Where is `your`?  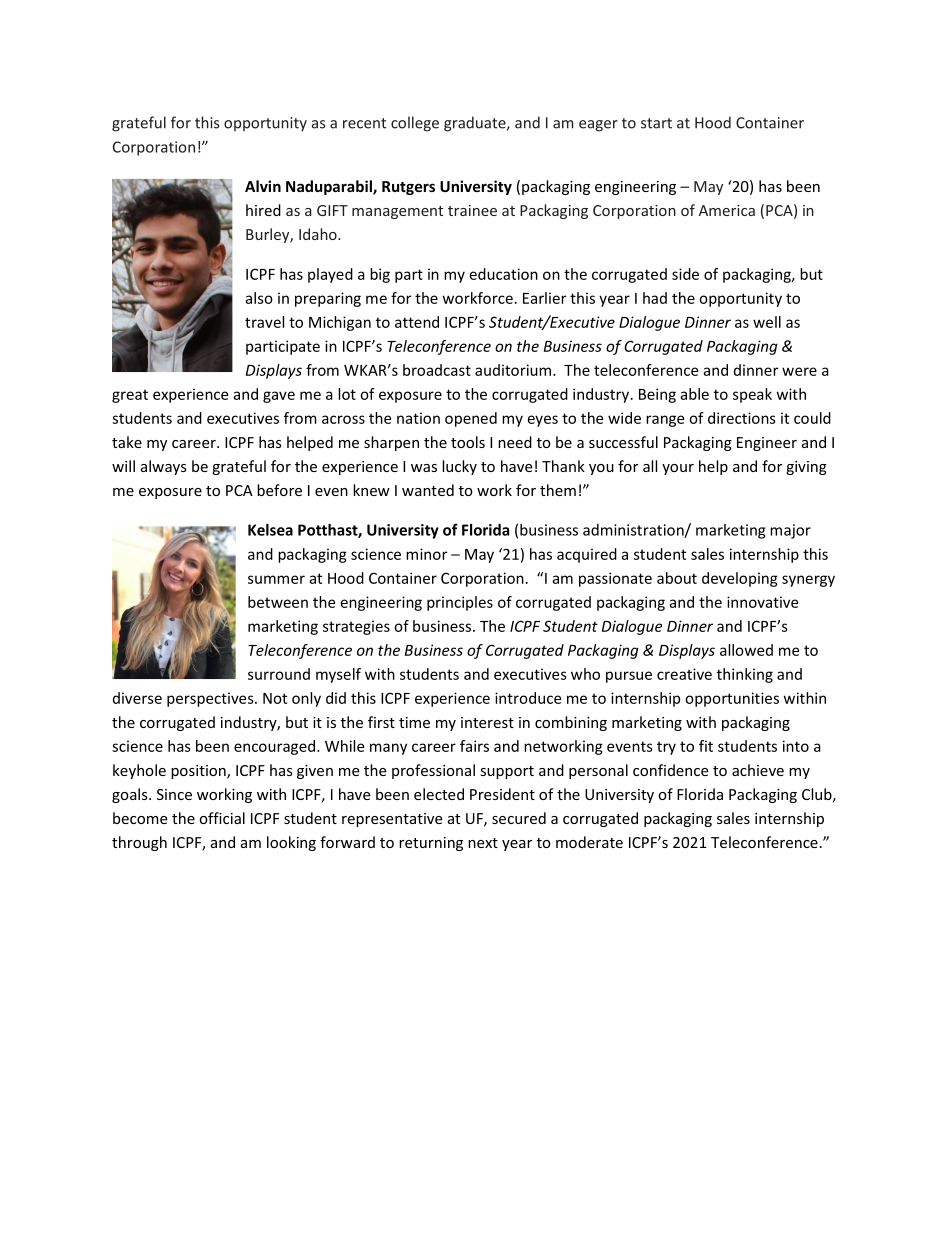
your is located at coordinates (678, 469).
